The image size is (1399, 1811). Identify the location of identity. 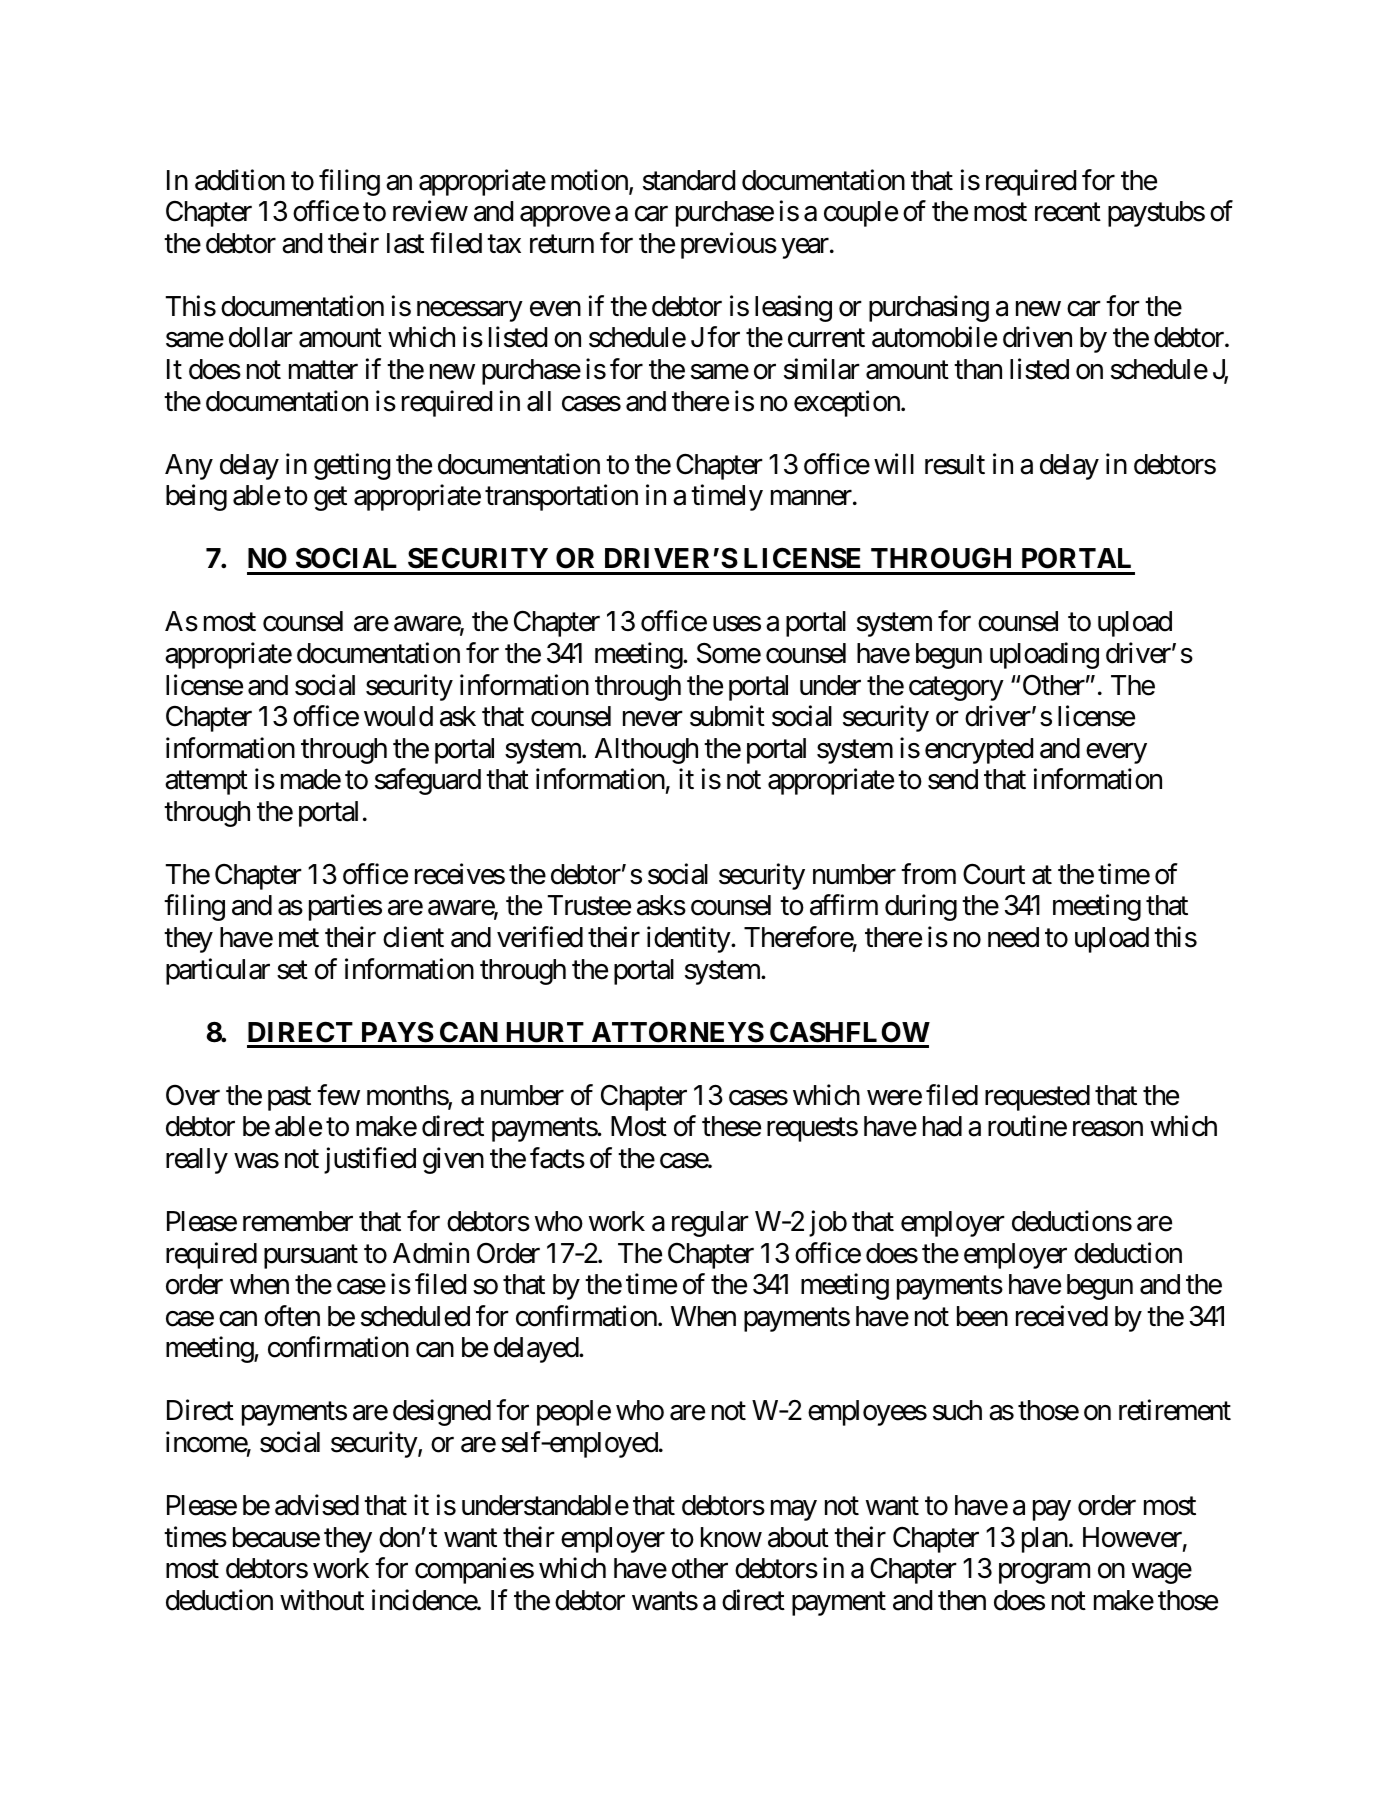
(689, 939).
